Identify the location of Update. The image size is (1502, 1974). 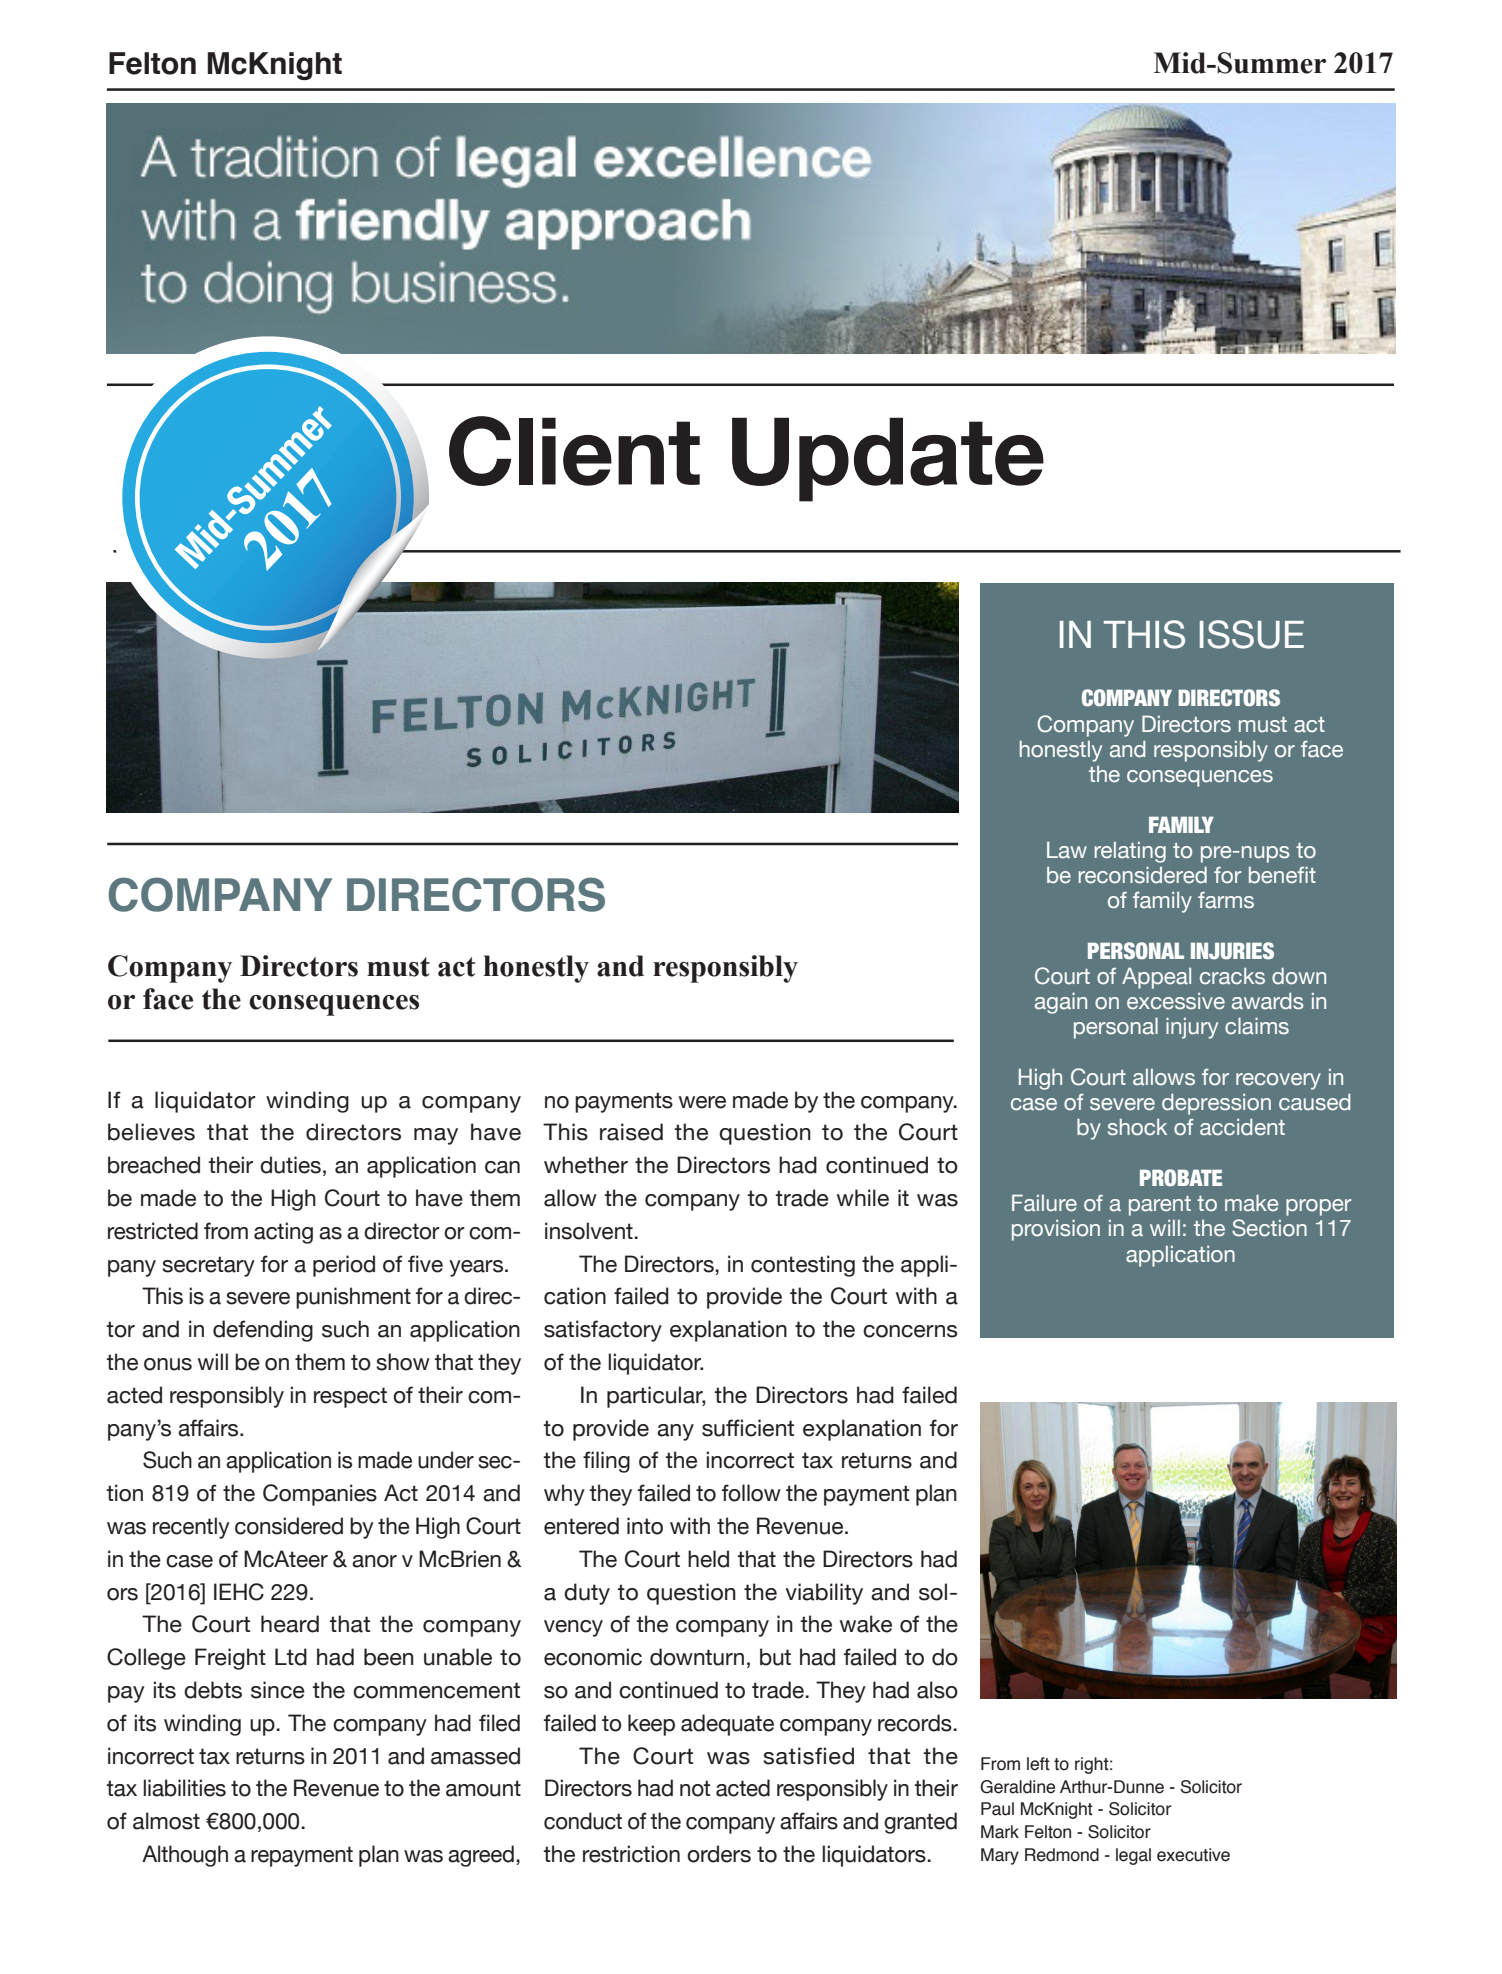
(888, 459).
